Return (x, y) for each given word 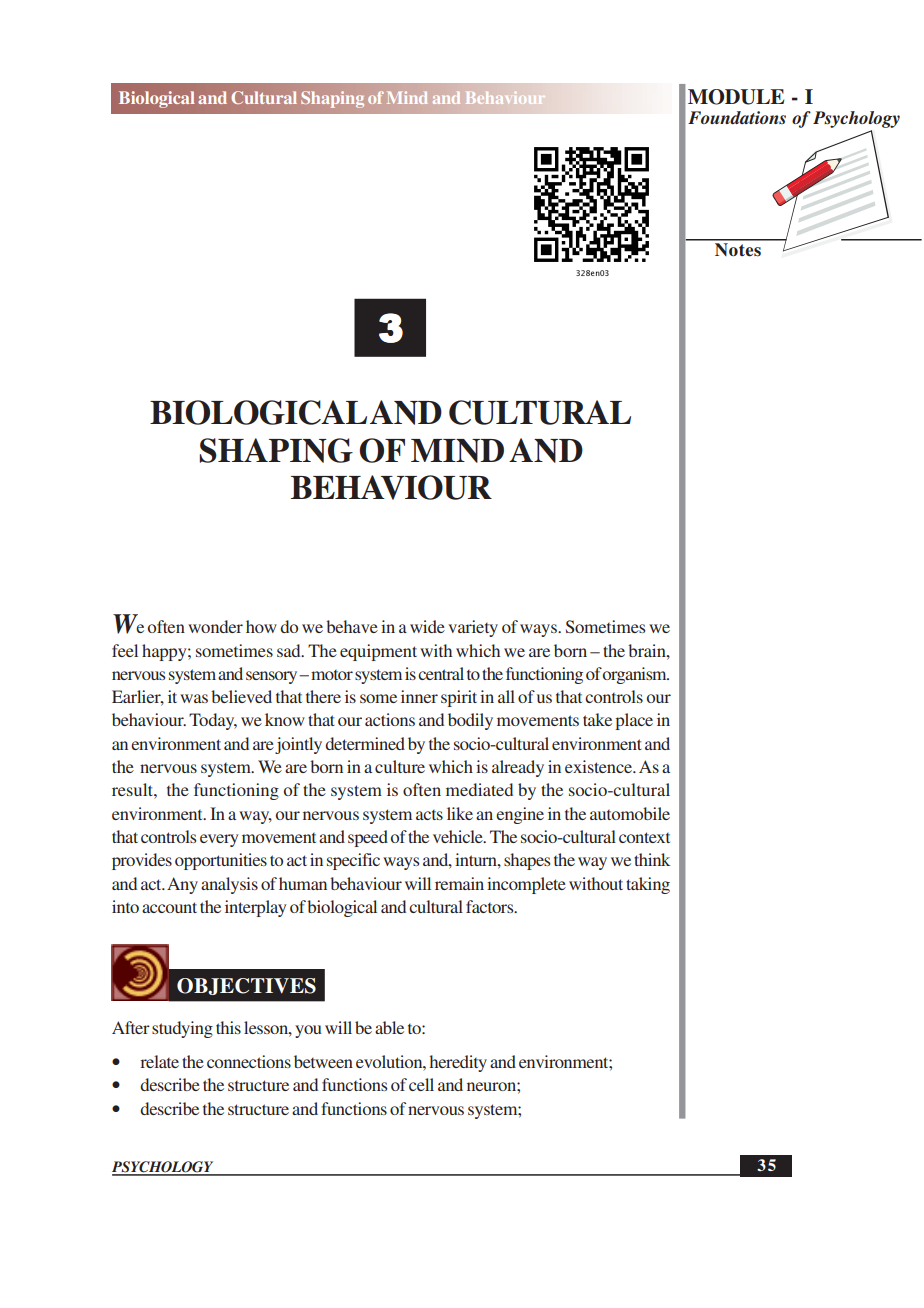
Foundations (737, 117)
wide (427, 626)
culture (400, 766)
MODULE (736, 97)
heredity (458, 1063)
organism (636, 675)
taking (648, 885)
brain (648, 650)
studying (182, 1029)
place (634, 721)
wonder (215, 626)
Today (213, 721)
